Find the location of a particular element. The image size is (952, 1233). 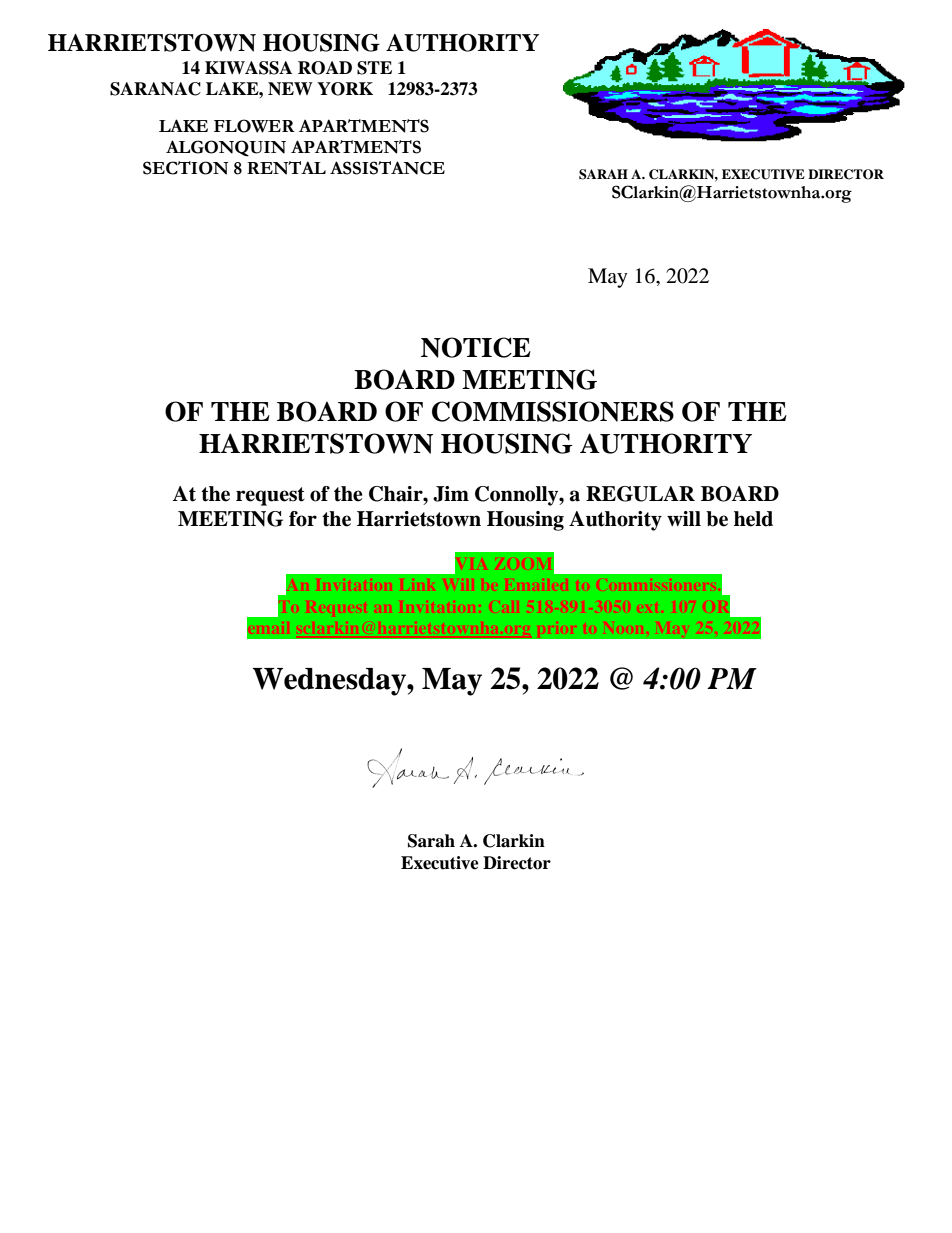

YORK is located at coordinates (345, 89).
